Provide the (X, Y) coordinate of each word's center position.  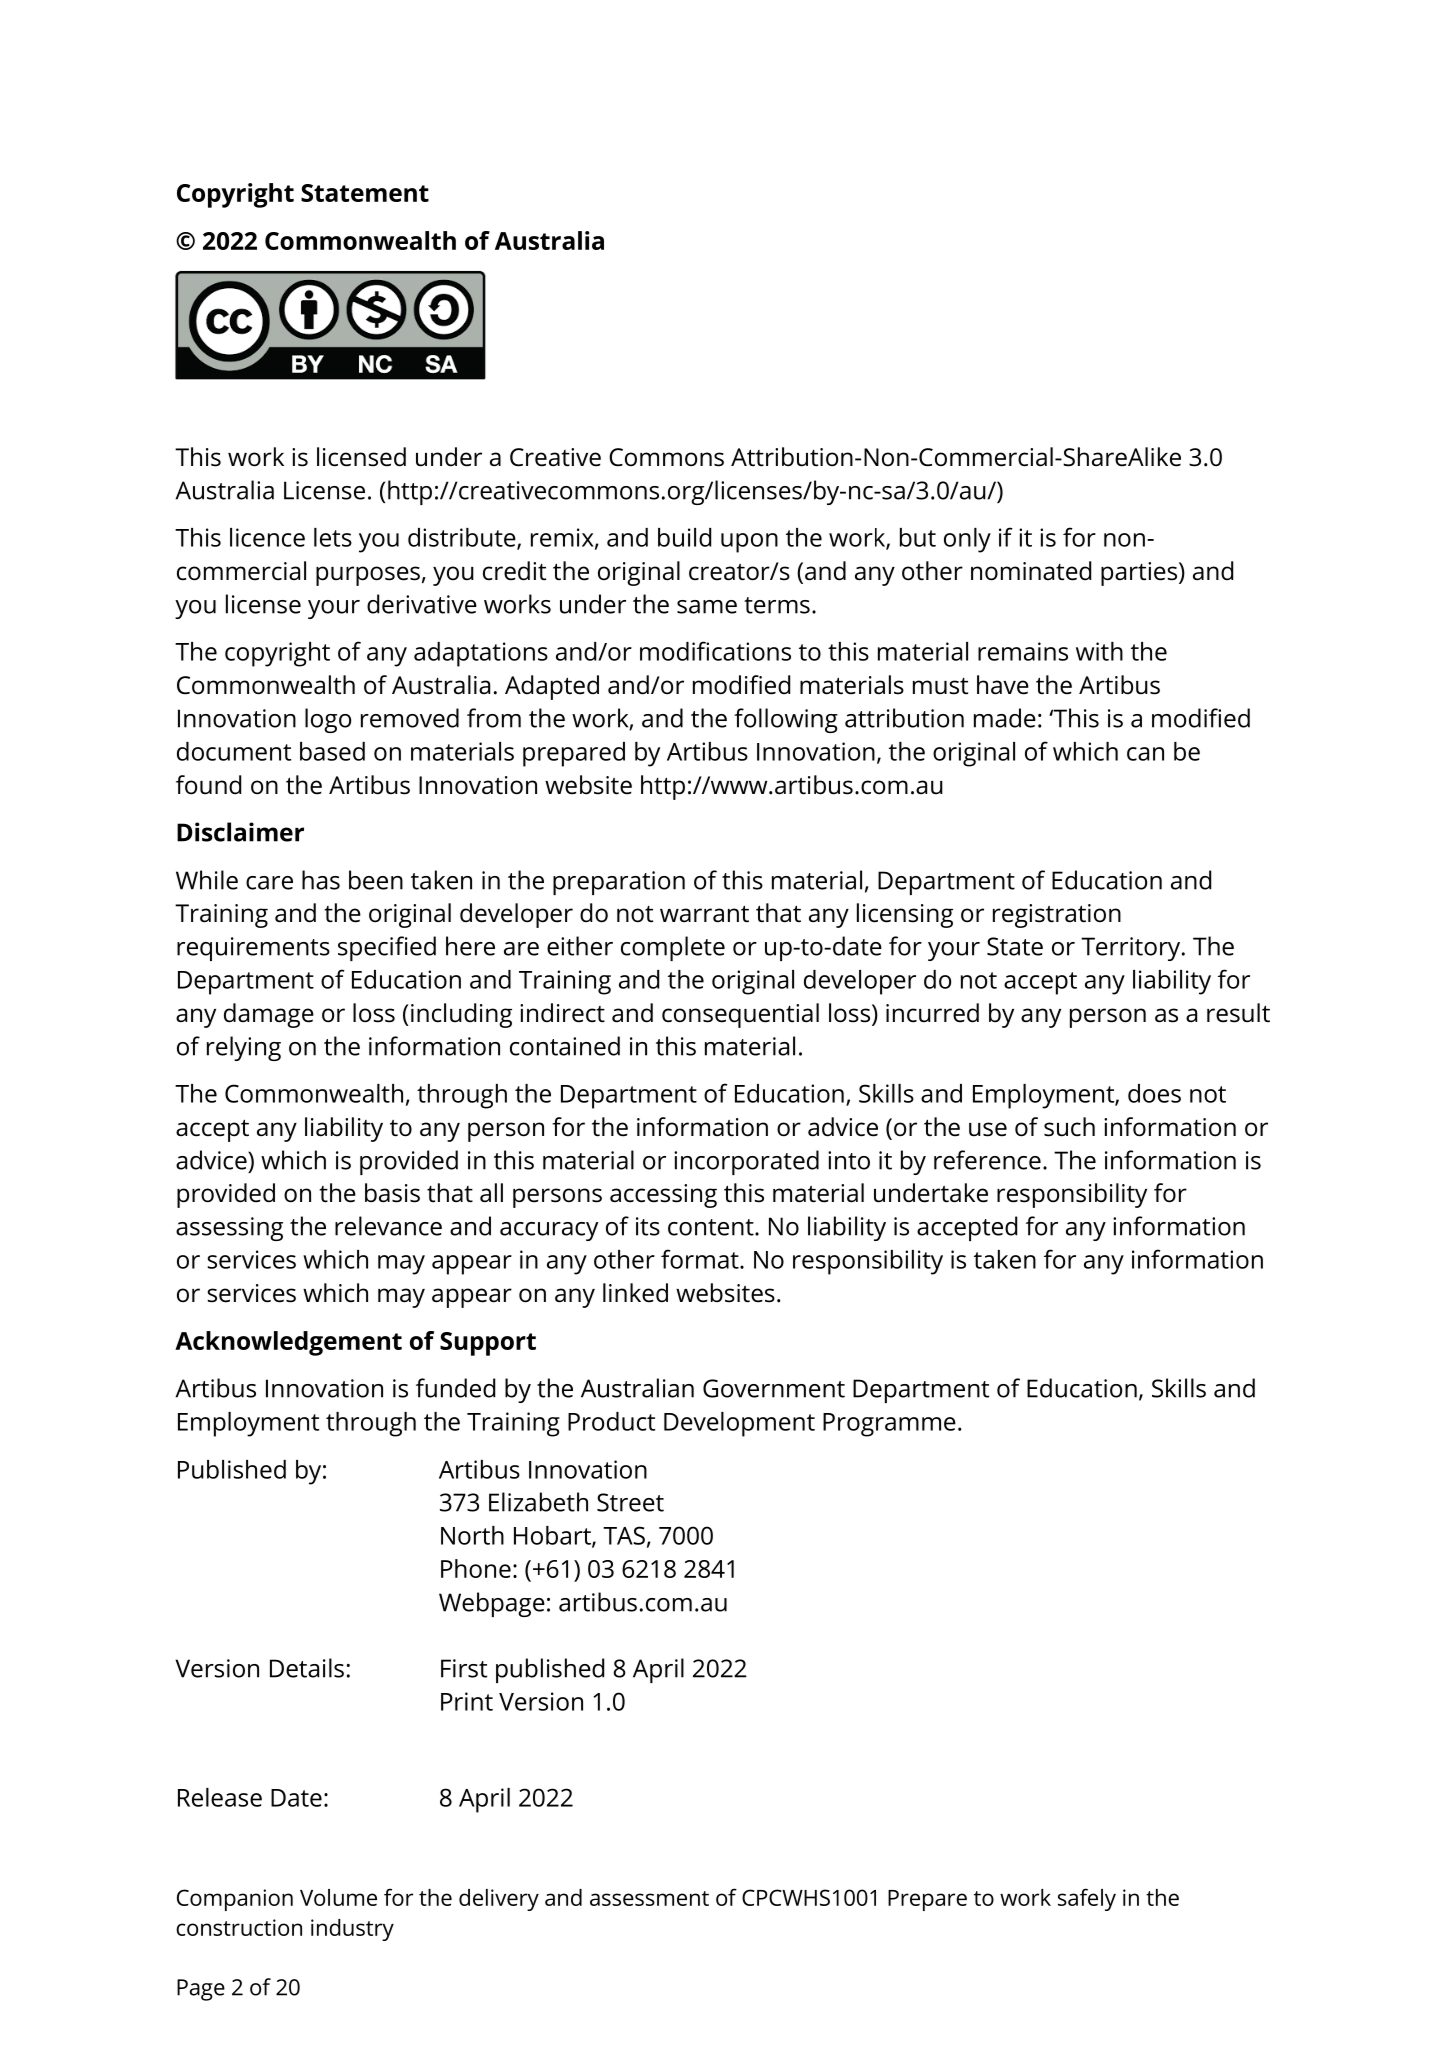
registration (1057, 916)
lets (333, 537)
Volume (338, 1897)
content (712, 1227)
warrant (704, 914)
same (707, 607)
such (1069, 1127)
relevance (388, 1226)
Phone (476, 1568)
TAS (624, 1535)
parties (1140, 574)
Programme (889, 1425)
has (321, 880)
